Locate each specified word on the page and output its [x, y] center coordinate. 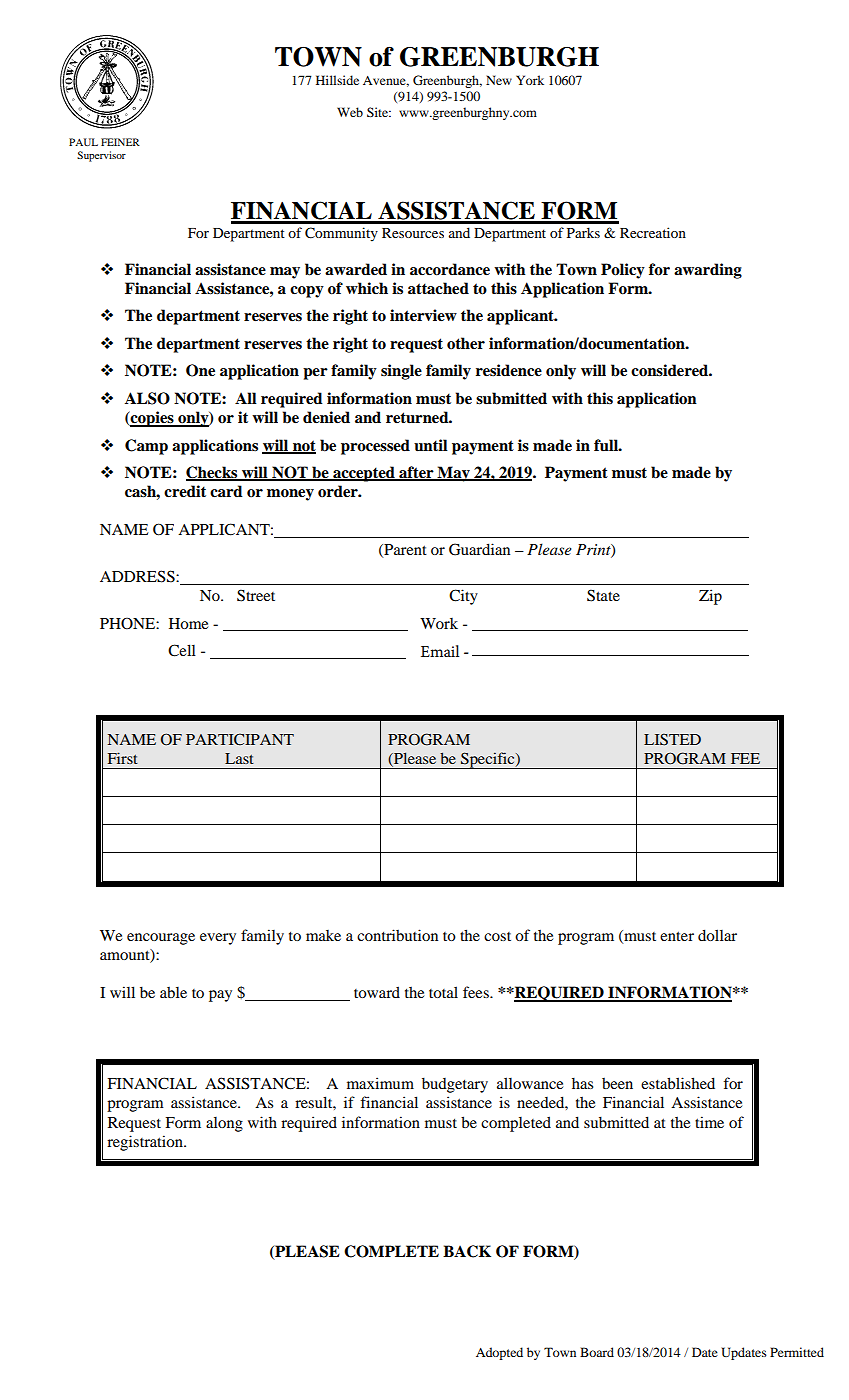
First [123, 758]
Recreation [653, 232]
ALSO [147, 398]
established [678, 1083]
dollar [717, 935]
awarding [708, 271]
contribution [397, 935]
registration [146, 1143]
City [463, 597]
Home [188, 623]
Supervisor [101, 156]
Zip [710, 597]
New [499, 80]
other [466, 343]
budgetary [455, 1085]
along [224, 1124]
